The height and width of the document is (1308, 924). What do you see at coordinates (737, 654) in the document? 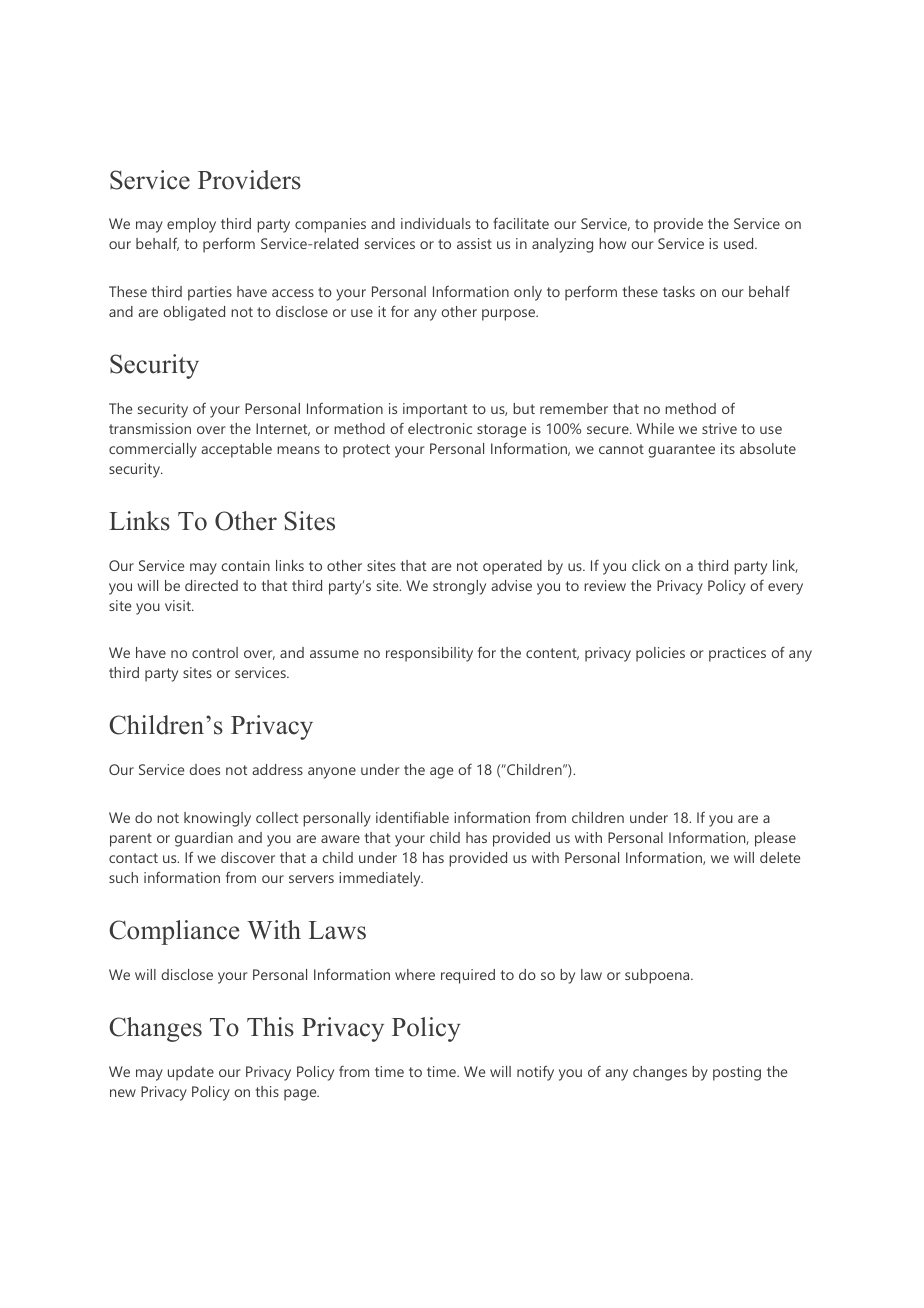
I see `practices` at bounding box center [737, 654].
